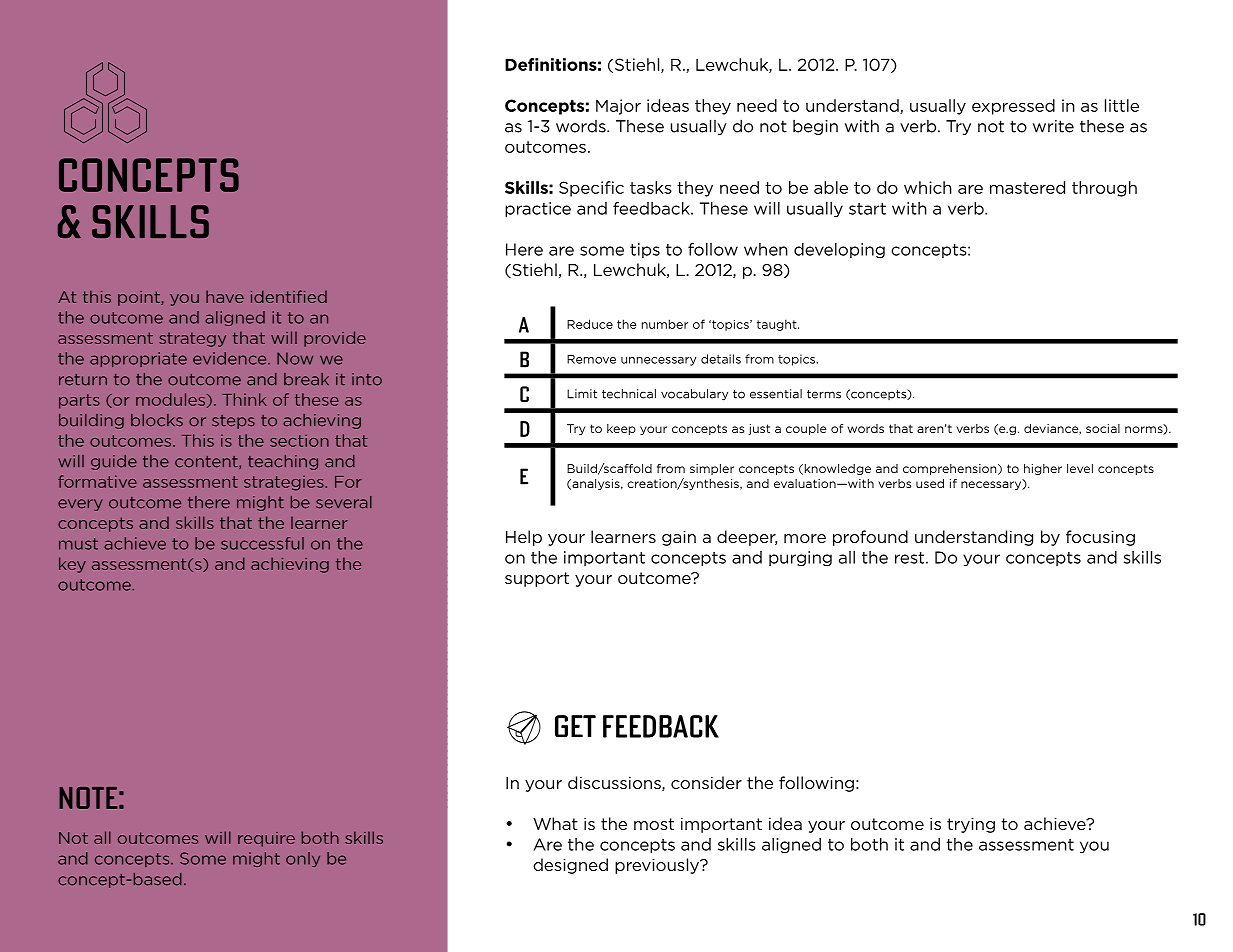 Image resolution: width=1233 pixels, height=952 pixels. What do you see at coordinates (538, 210) in the image?
I see `practice` at bounding box center [538, 210].
